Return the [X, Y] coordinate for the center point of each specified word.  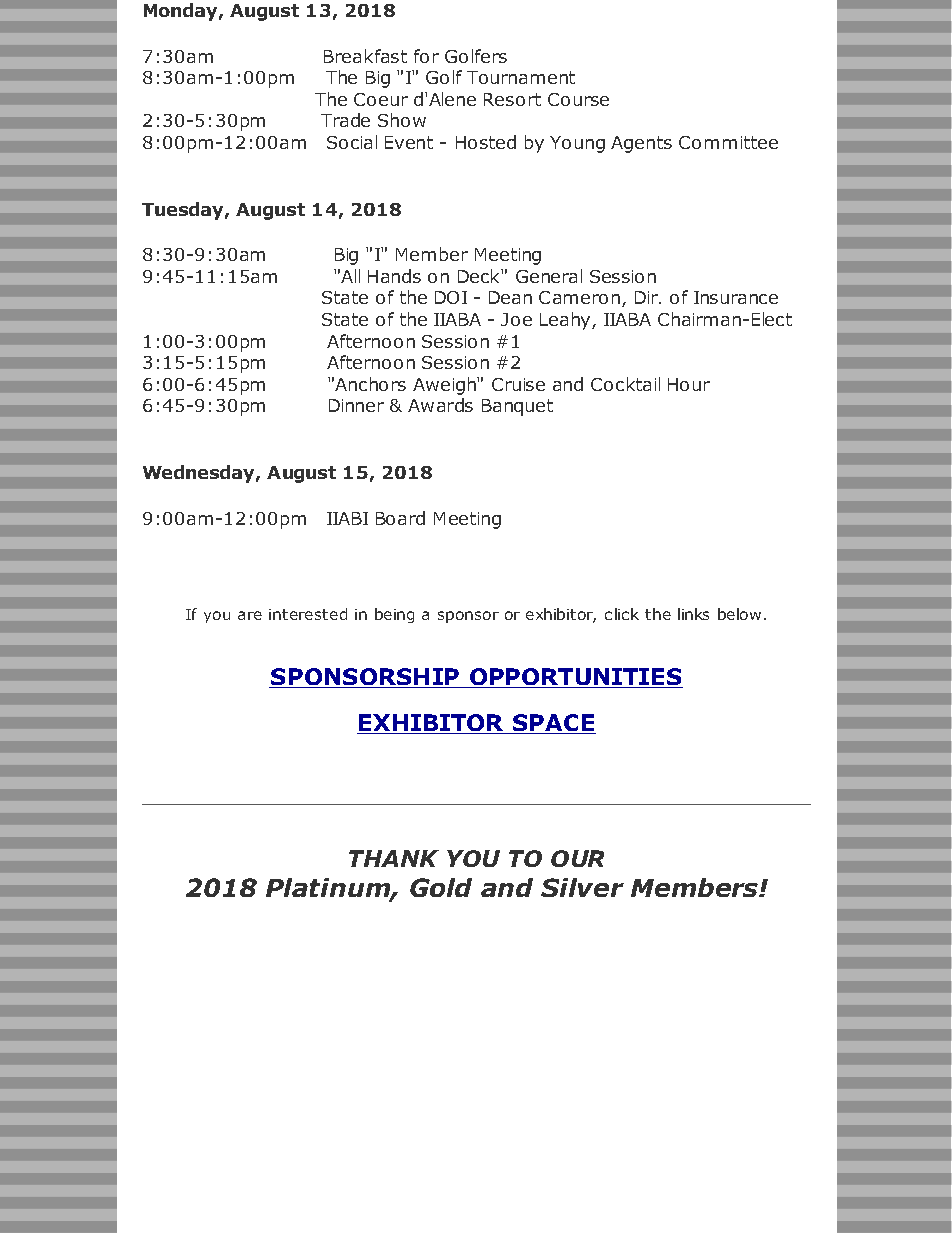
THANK [394, 858]
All [350, 276]
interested [308, 614]
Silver [582, 887]
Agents [641, 144]
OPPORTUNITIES [575, 678]
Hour [689, 384]
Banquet [517, 407]
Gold [441, 887]
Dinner [356, 405]
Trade [345, 120]
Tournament [521, 77]
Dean [510, 297]
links [693, 614]
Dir [647, 297]
